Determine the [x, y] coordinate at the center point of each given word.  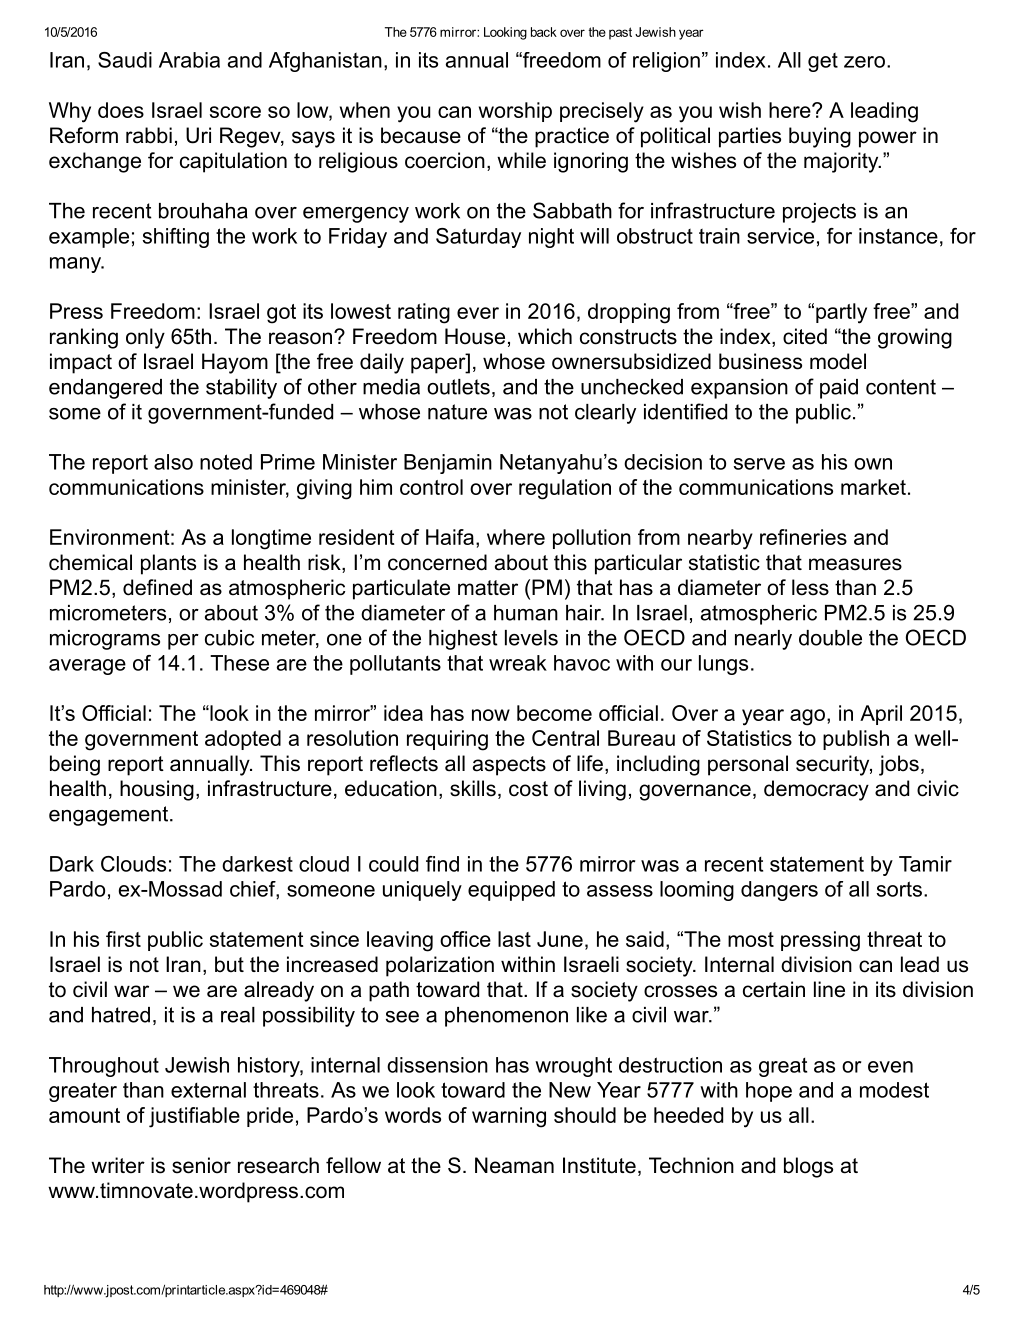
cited [805, 336]
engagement [110, 816]
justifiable [194, 1117]
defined [157, 587]
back [544, 32]
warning [509, 1117]
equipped [511, 891]
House [475, 336]
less [810, 587]
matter [488, 588]
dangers [779, 891]
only [145, 338]
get [823, 62]
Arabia [189, 60]
